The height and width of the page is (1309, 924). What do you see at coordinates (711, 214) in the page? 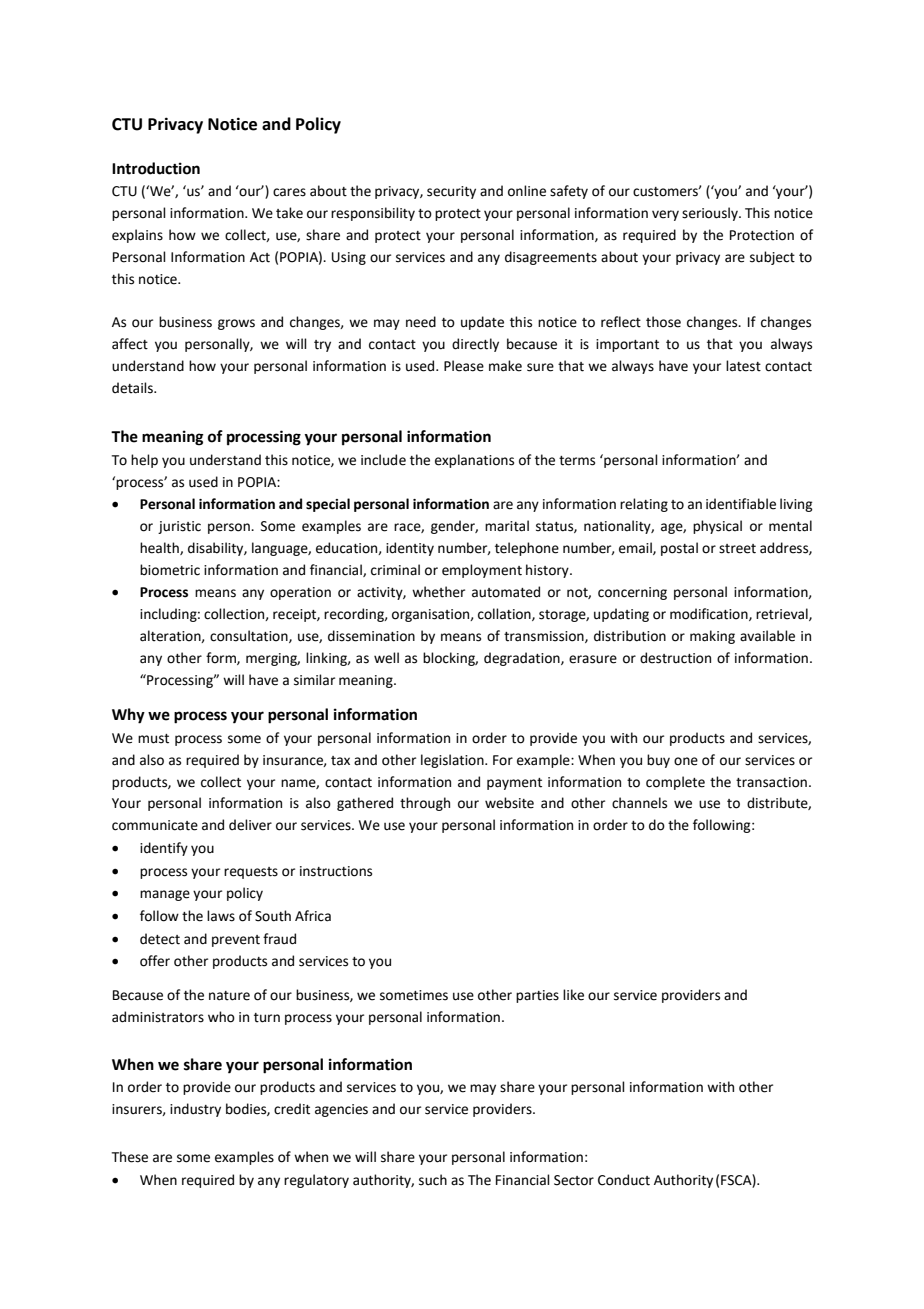
I see `seriously` at bounding box center [711, 214].
